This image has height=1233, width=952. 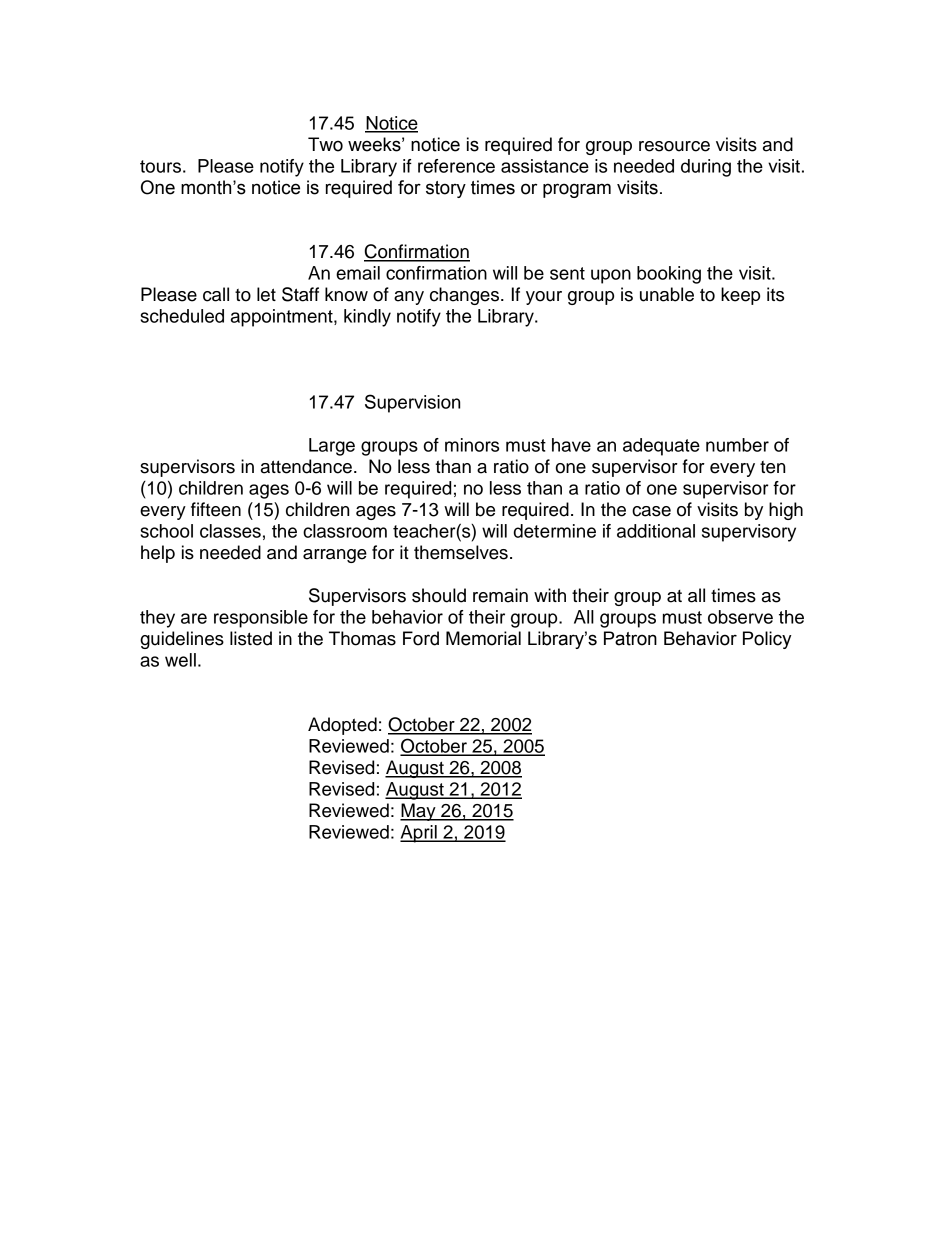 What do you see at coordinates (737, 445) in the image?
I see `number` at bounding box center [737, 445].
